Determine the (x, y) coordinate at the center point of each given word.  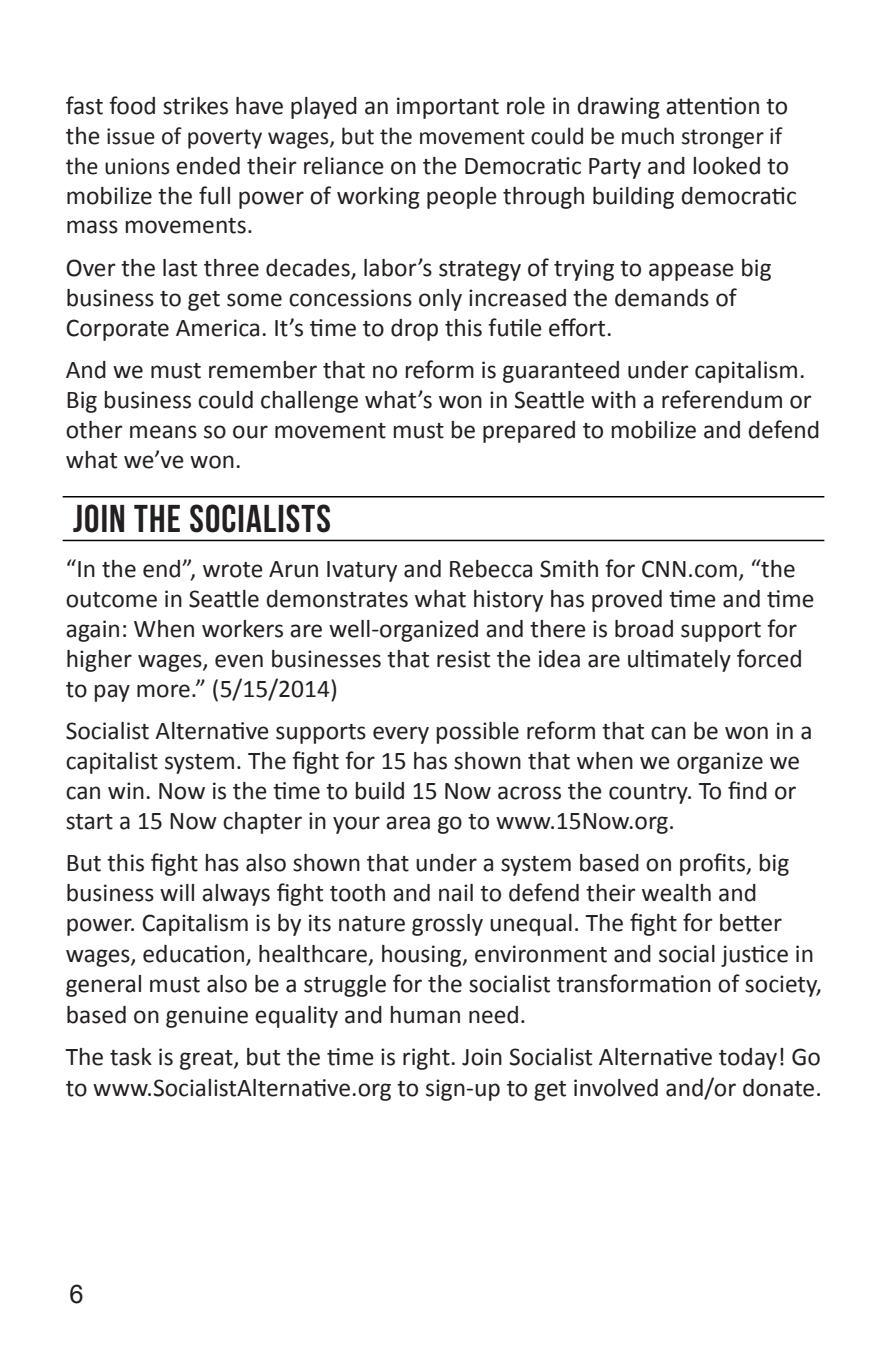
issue (131, 136)
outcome (111, 600)
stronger (723, 139)
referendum (722, 399)
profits (713, 864)
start (89, 822)
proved (627, 601)
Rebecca (491, 569)
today (748, 1059)
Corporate (117, 330)
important (448, 108)
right (427, 1059)
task (131, 1057)
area (408, 823)
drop (414, 330)
